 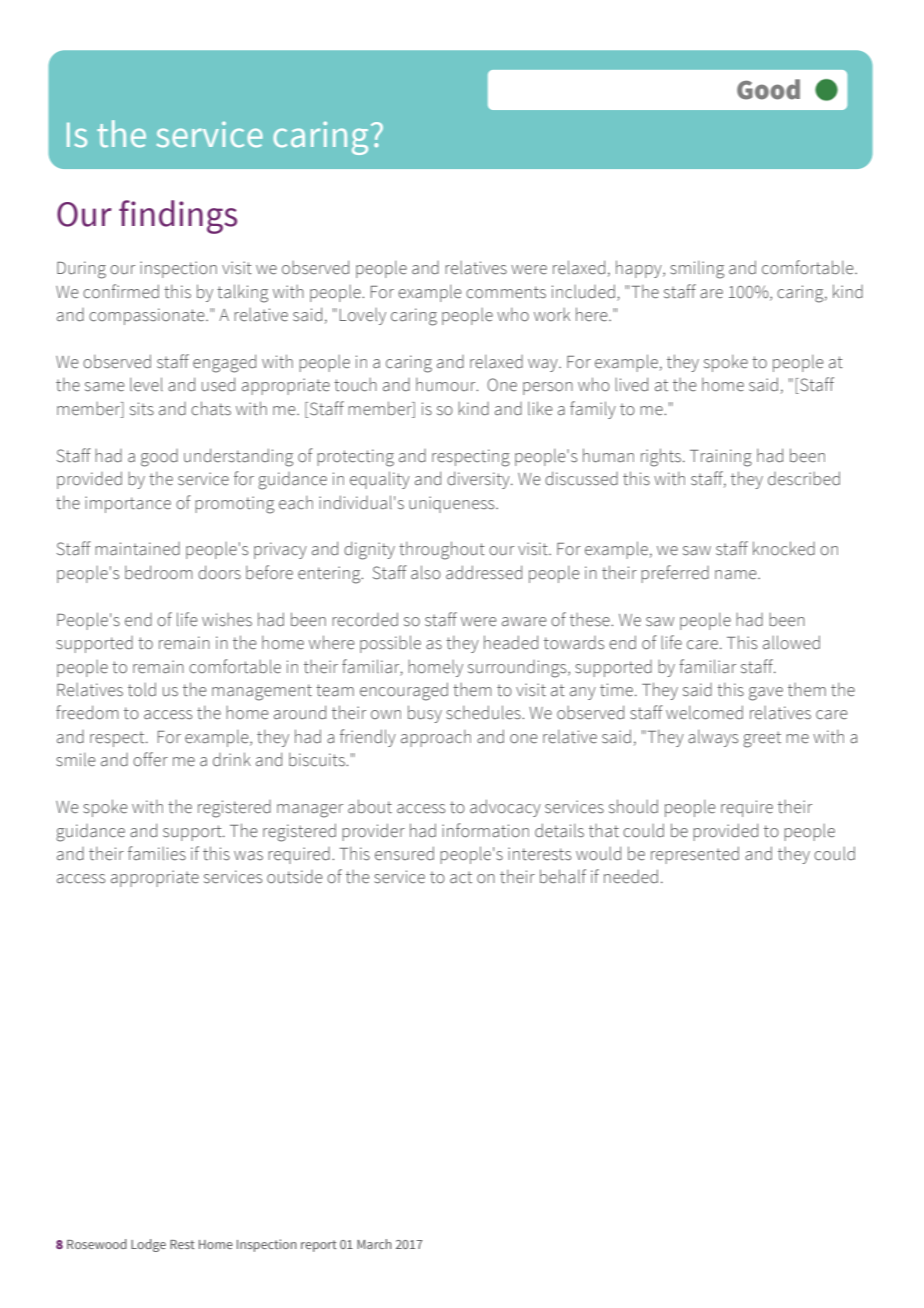 I want to click on Training, so click(x=721, y=458).
